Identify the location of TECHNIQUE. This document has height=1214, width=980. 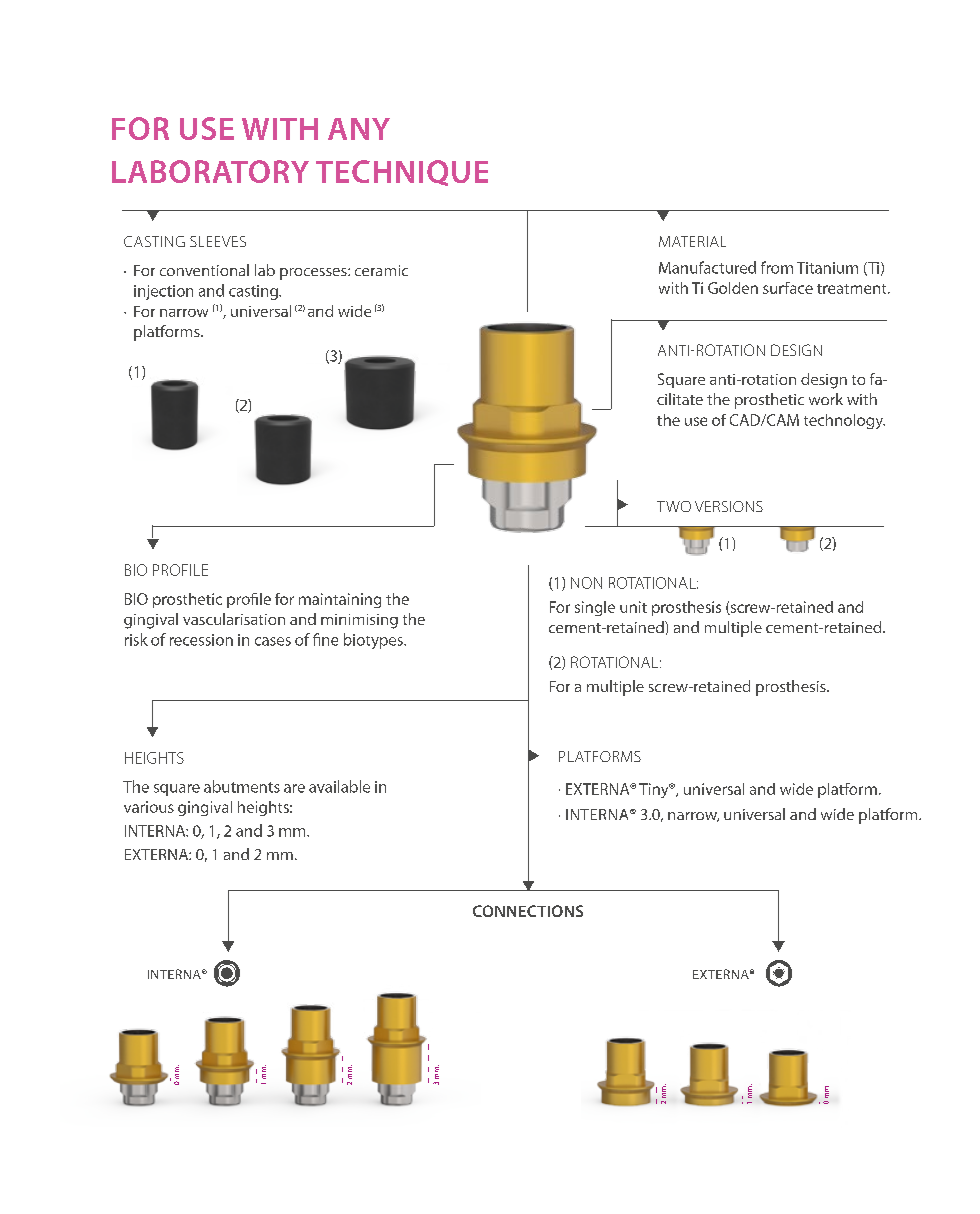
(402, 173).
